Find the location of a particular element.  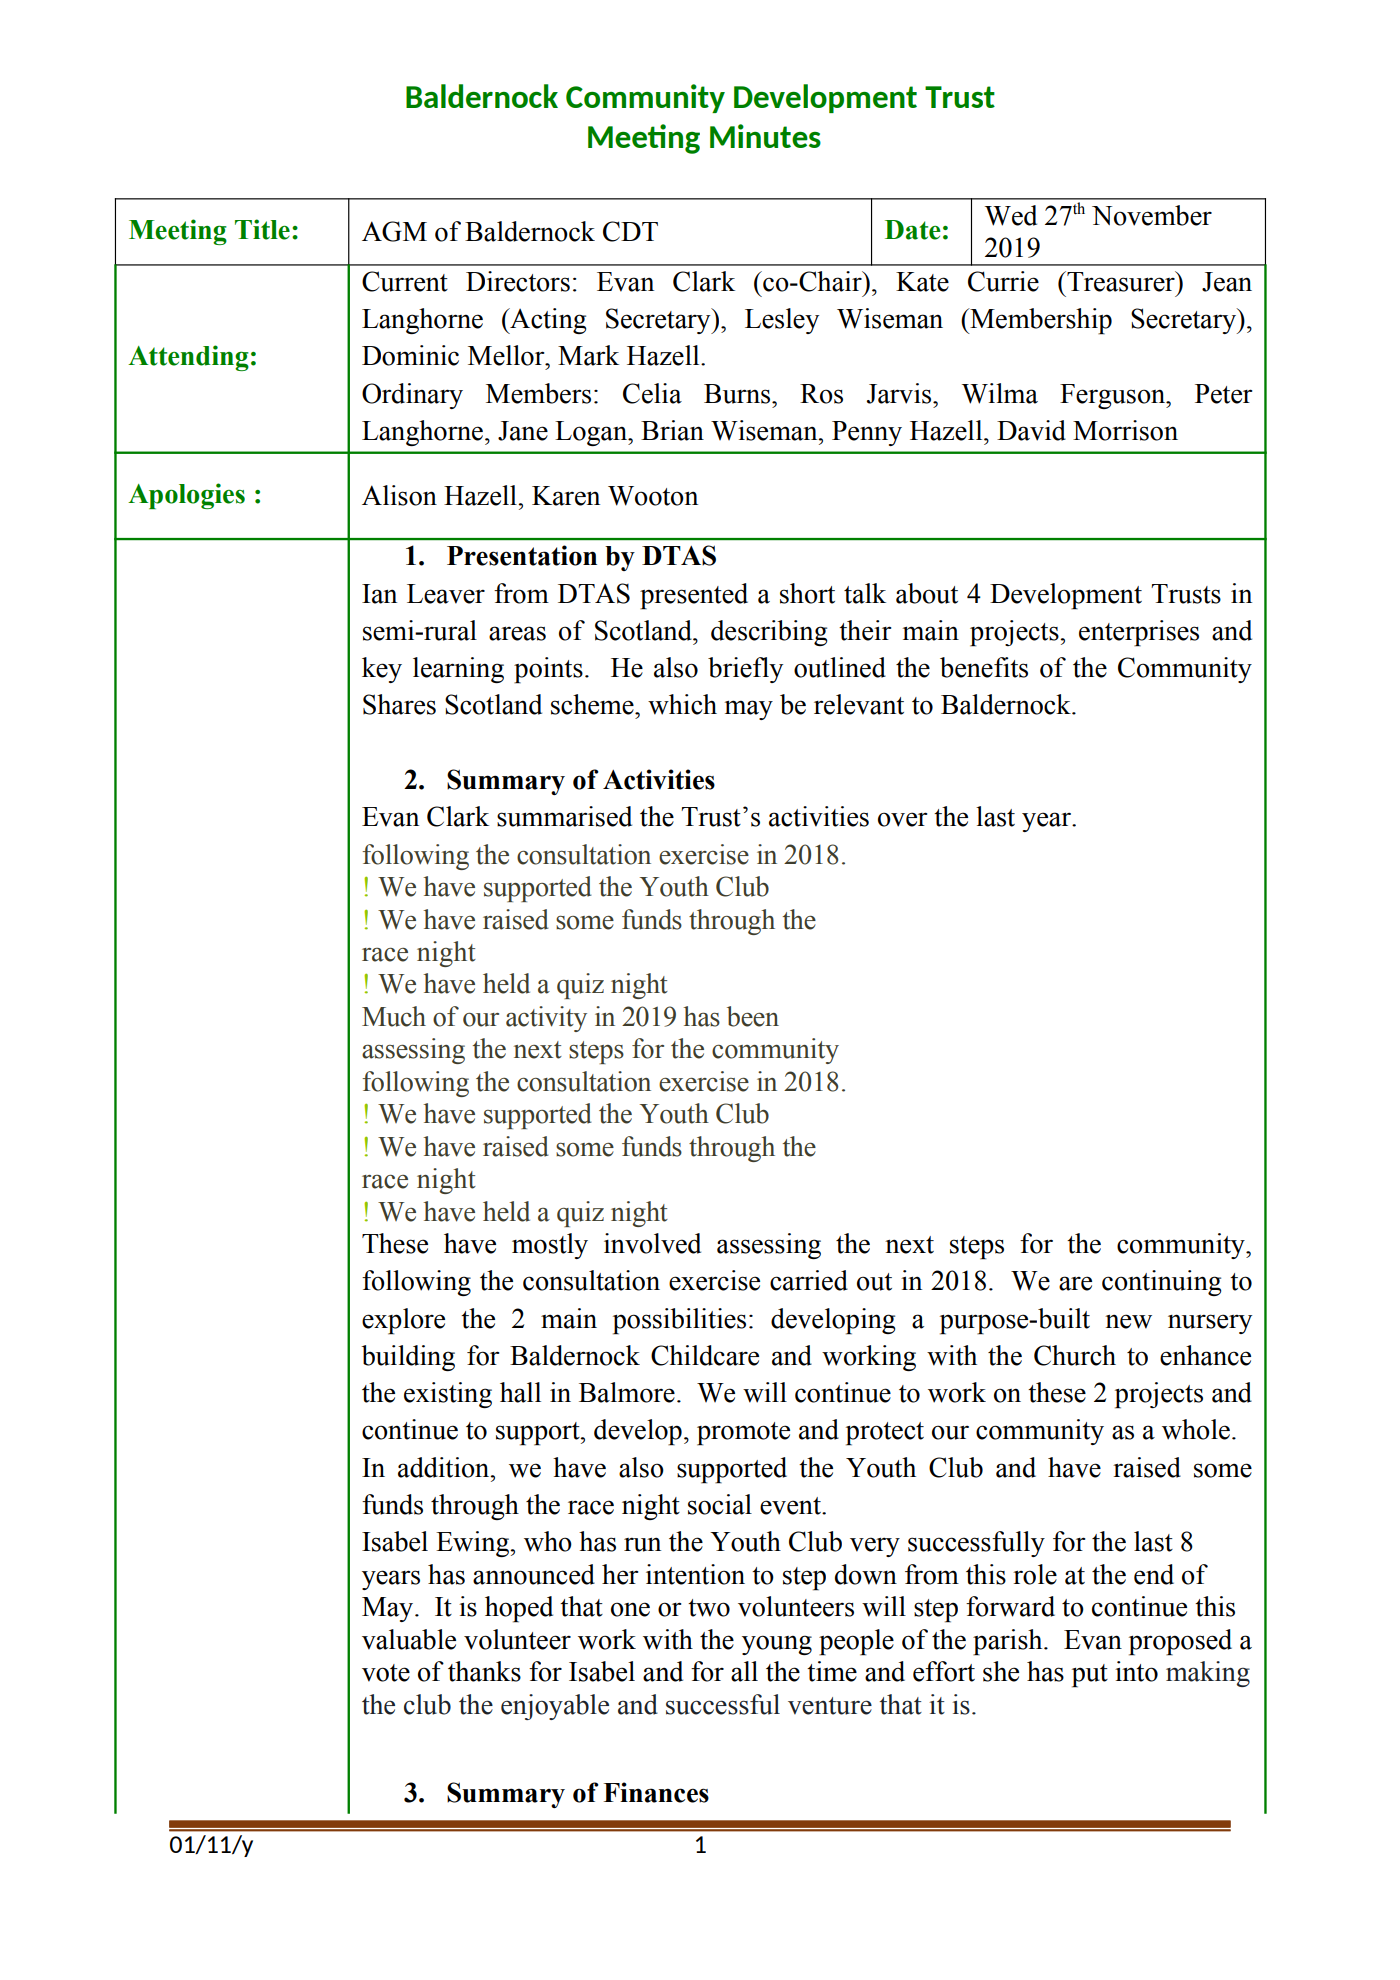

continuing is located at coordinates (1161, 1283).
